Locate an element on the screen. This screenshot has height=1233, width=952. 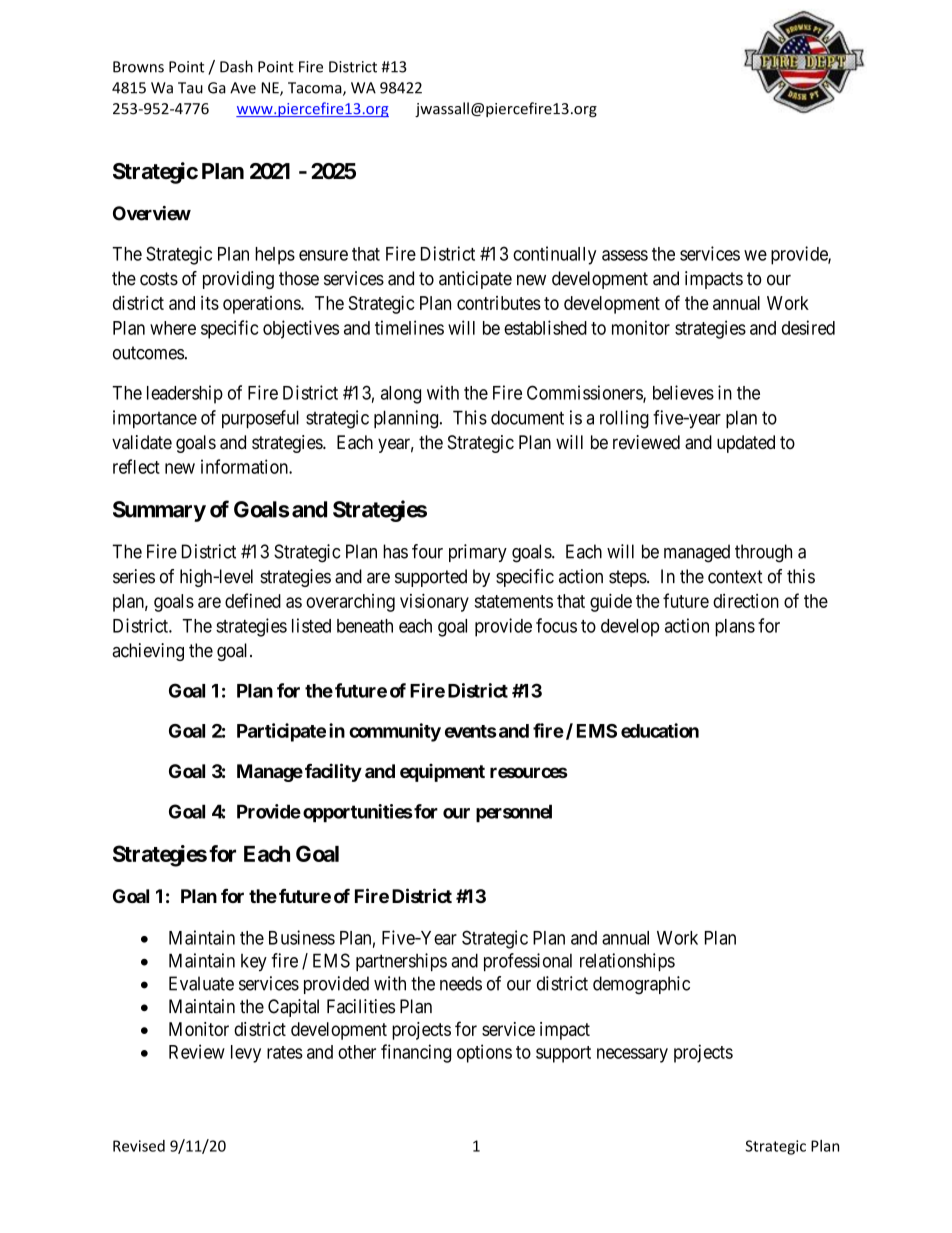
education is located at coordinates (660, 730).
